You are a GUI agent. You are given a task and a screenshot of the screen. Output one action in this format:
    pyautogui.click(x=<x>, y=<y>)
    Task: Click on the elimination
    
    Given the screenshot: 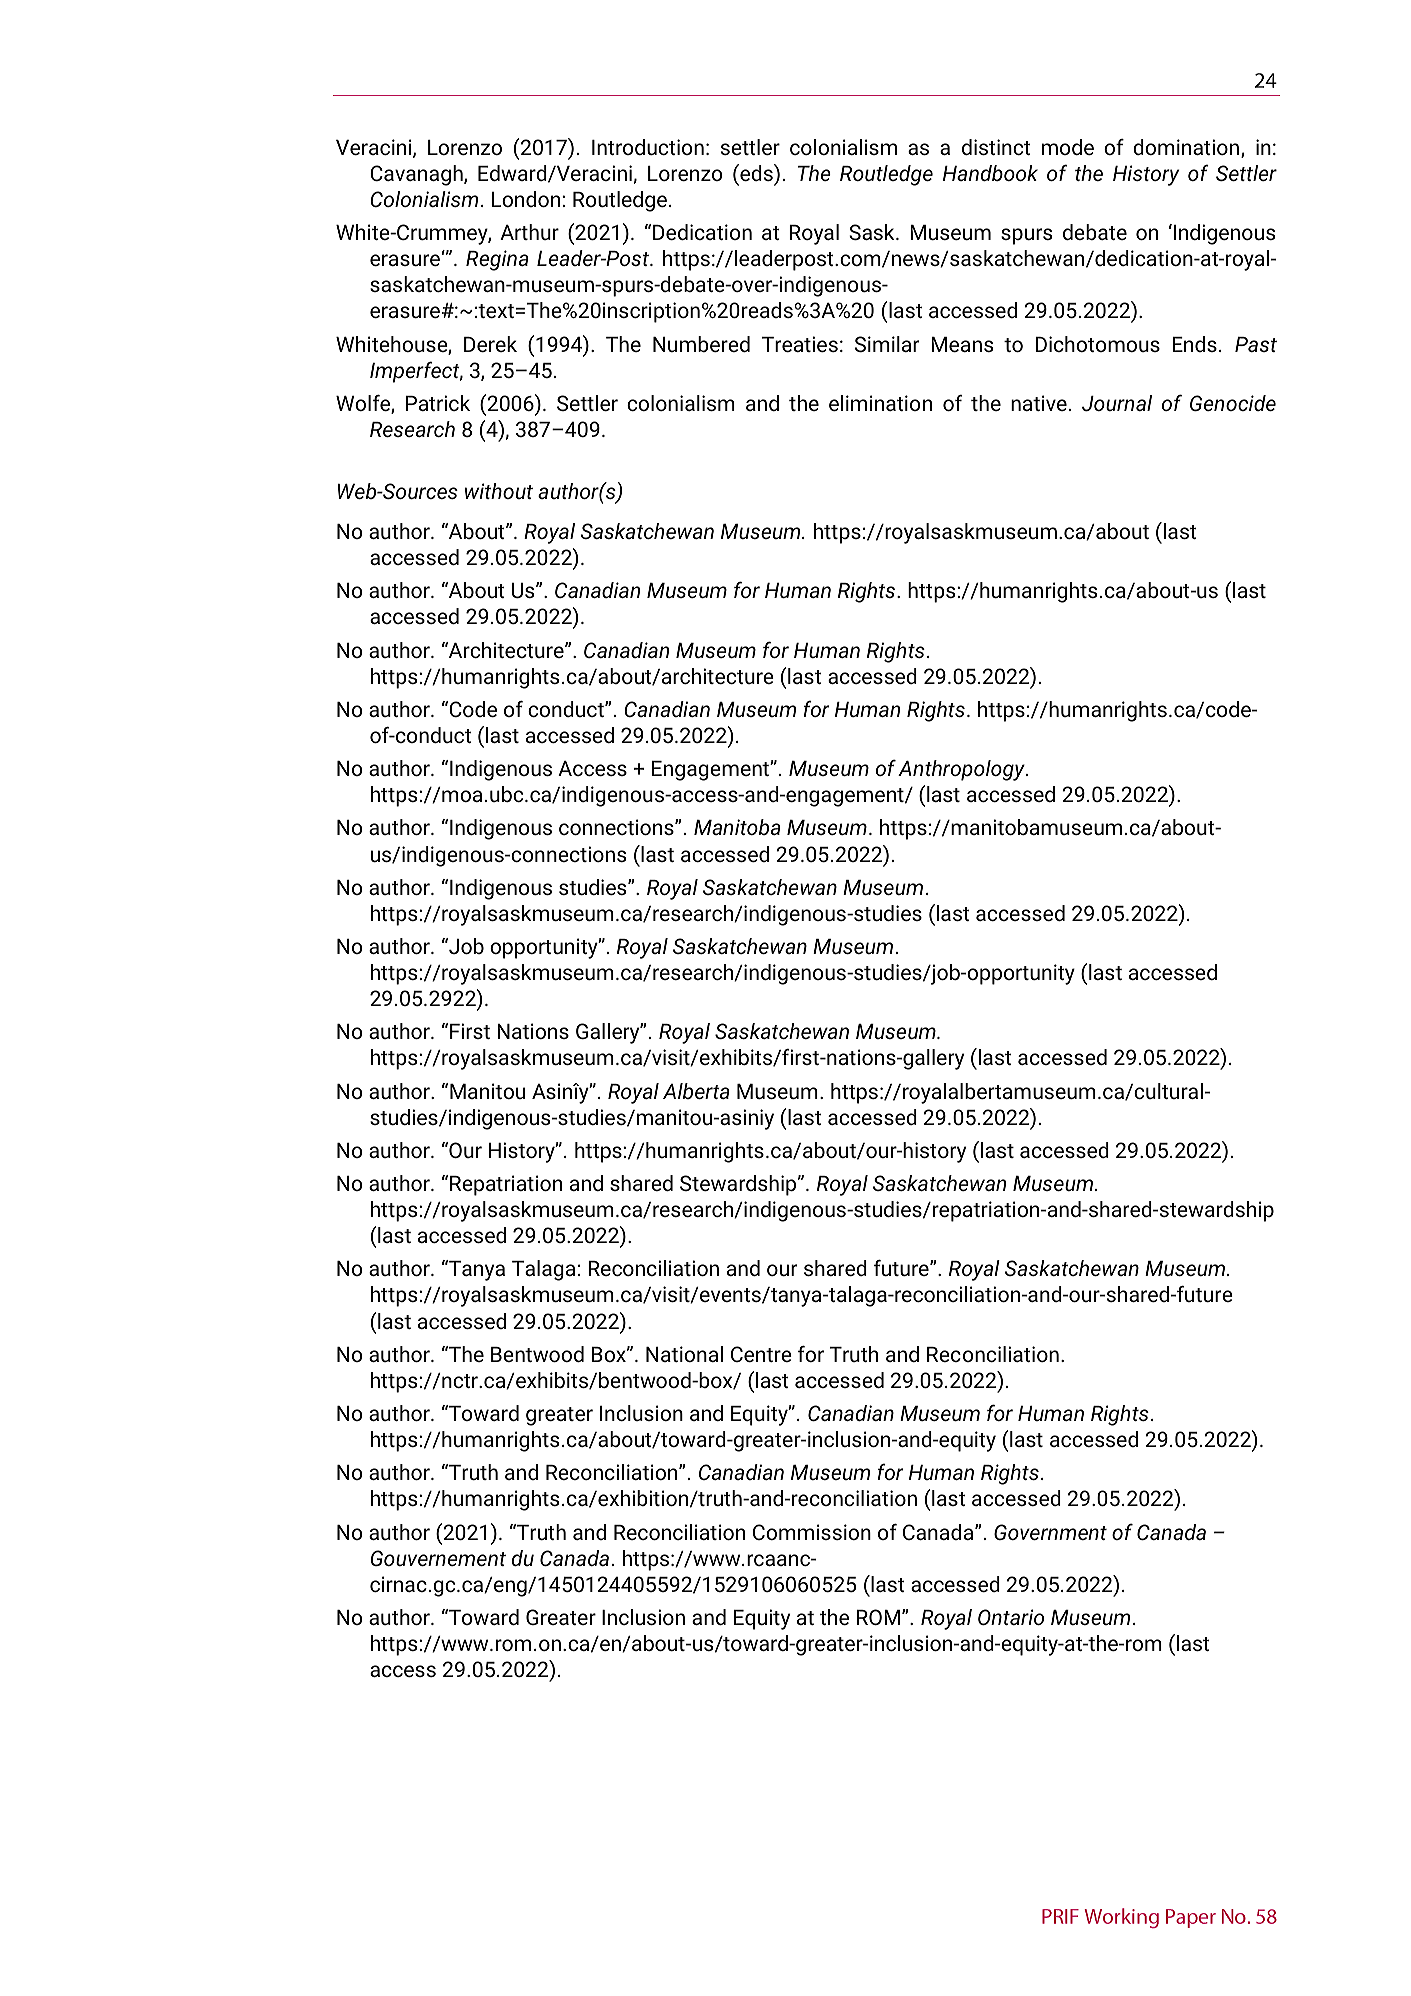 What is the action you would take?
    pyautogui.click(x=880, y=403)
